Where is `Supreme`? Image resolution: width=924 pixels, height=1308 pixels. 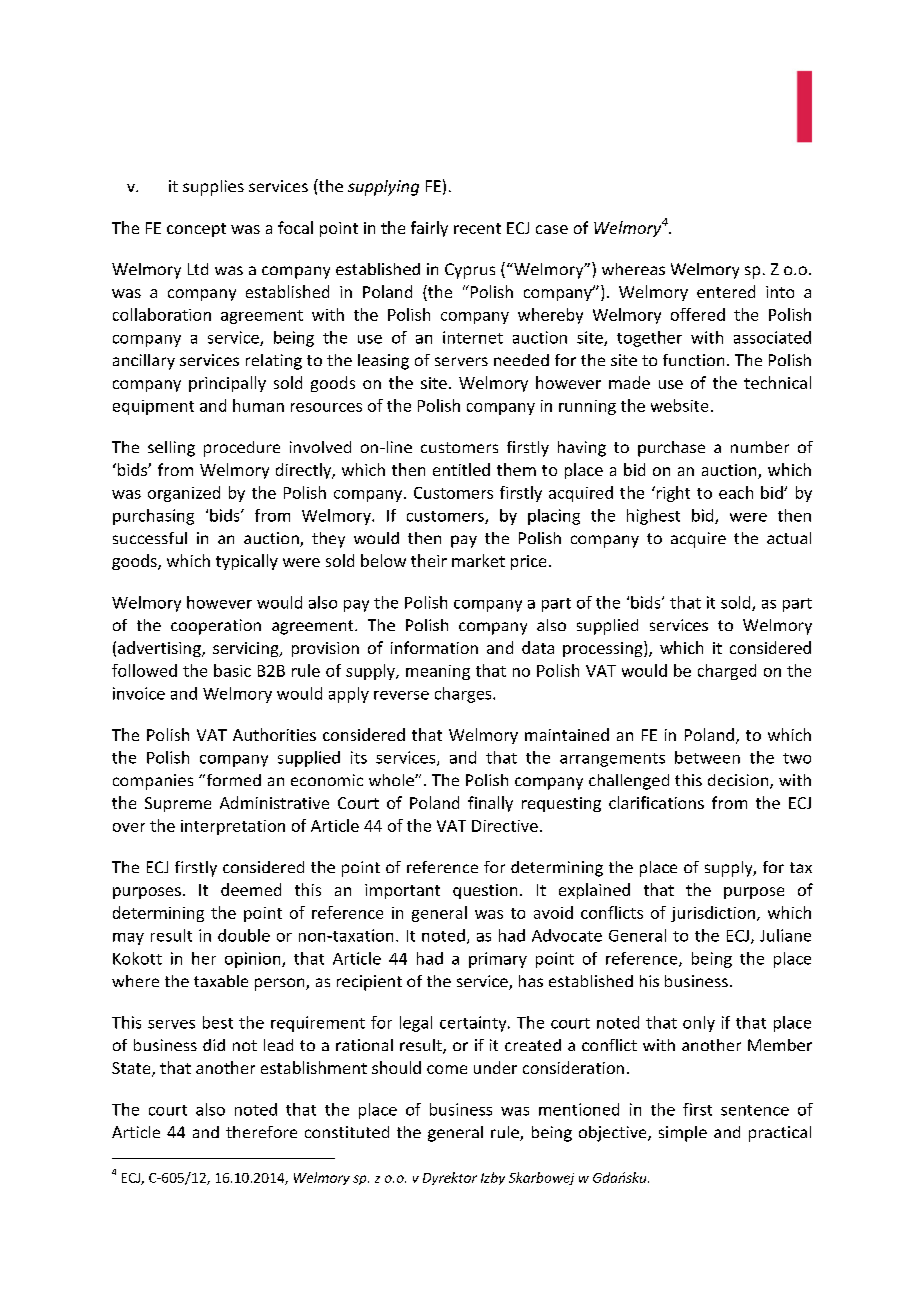
Supreme is located at coordinates (178, 804).
